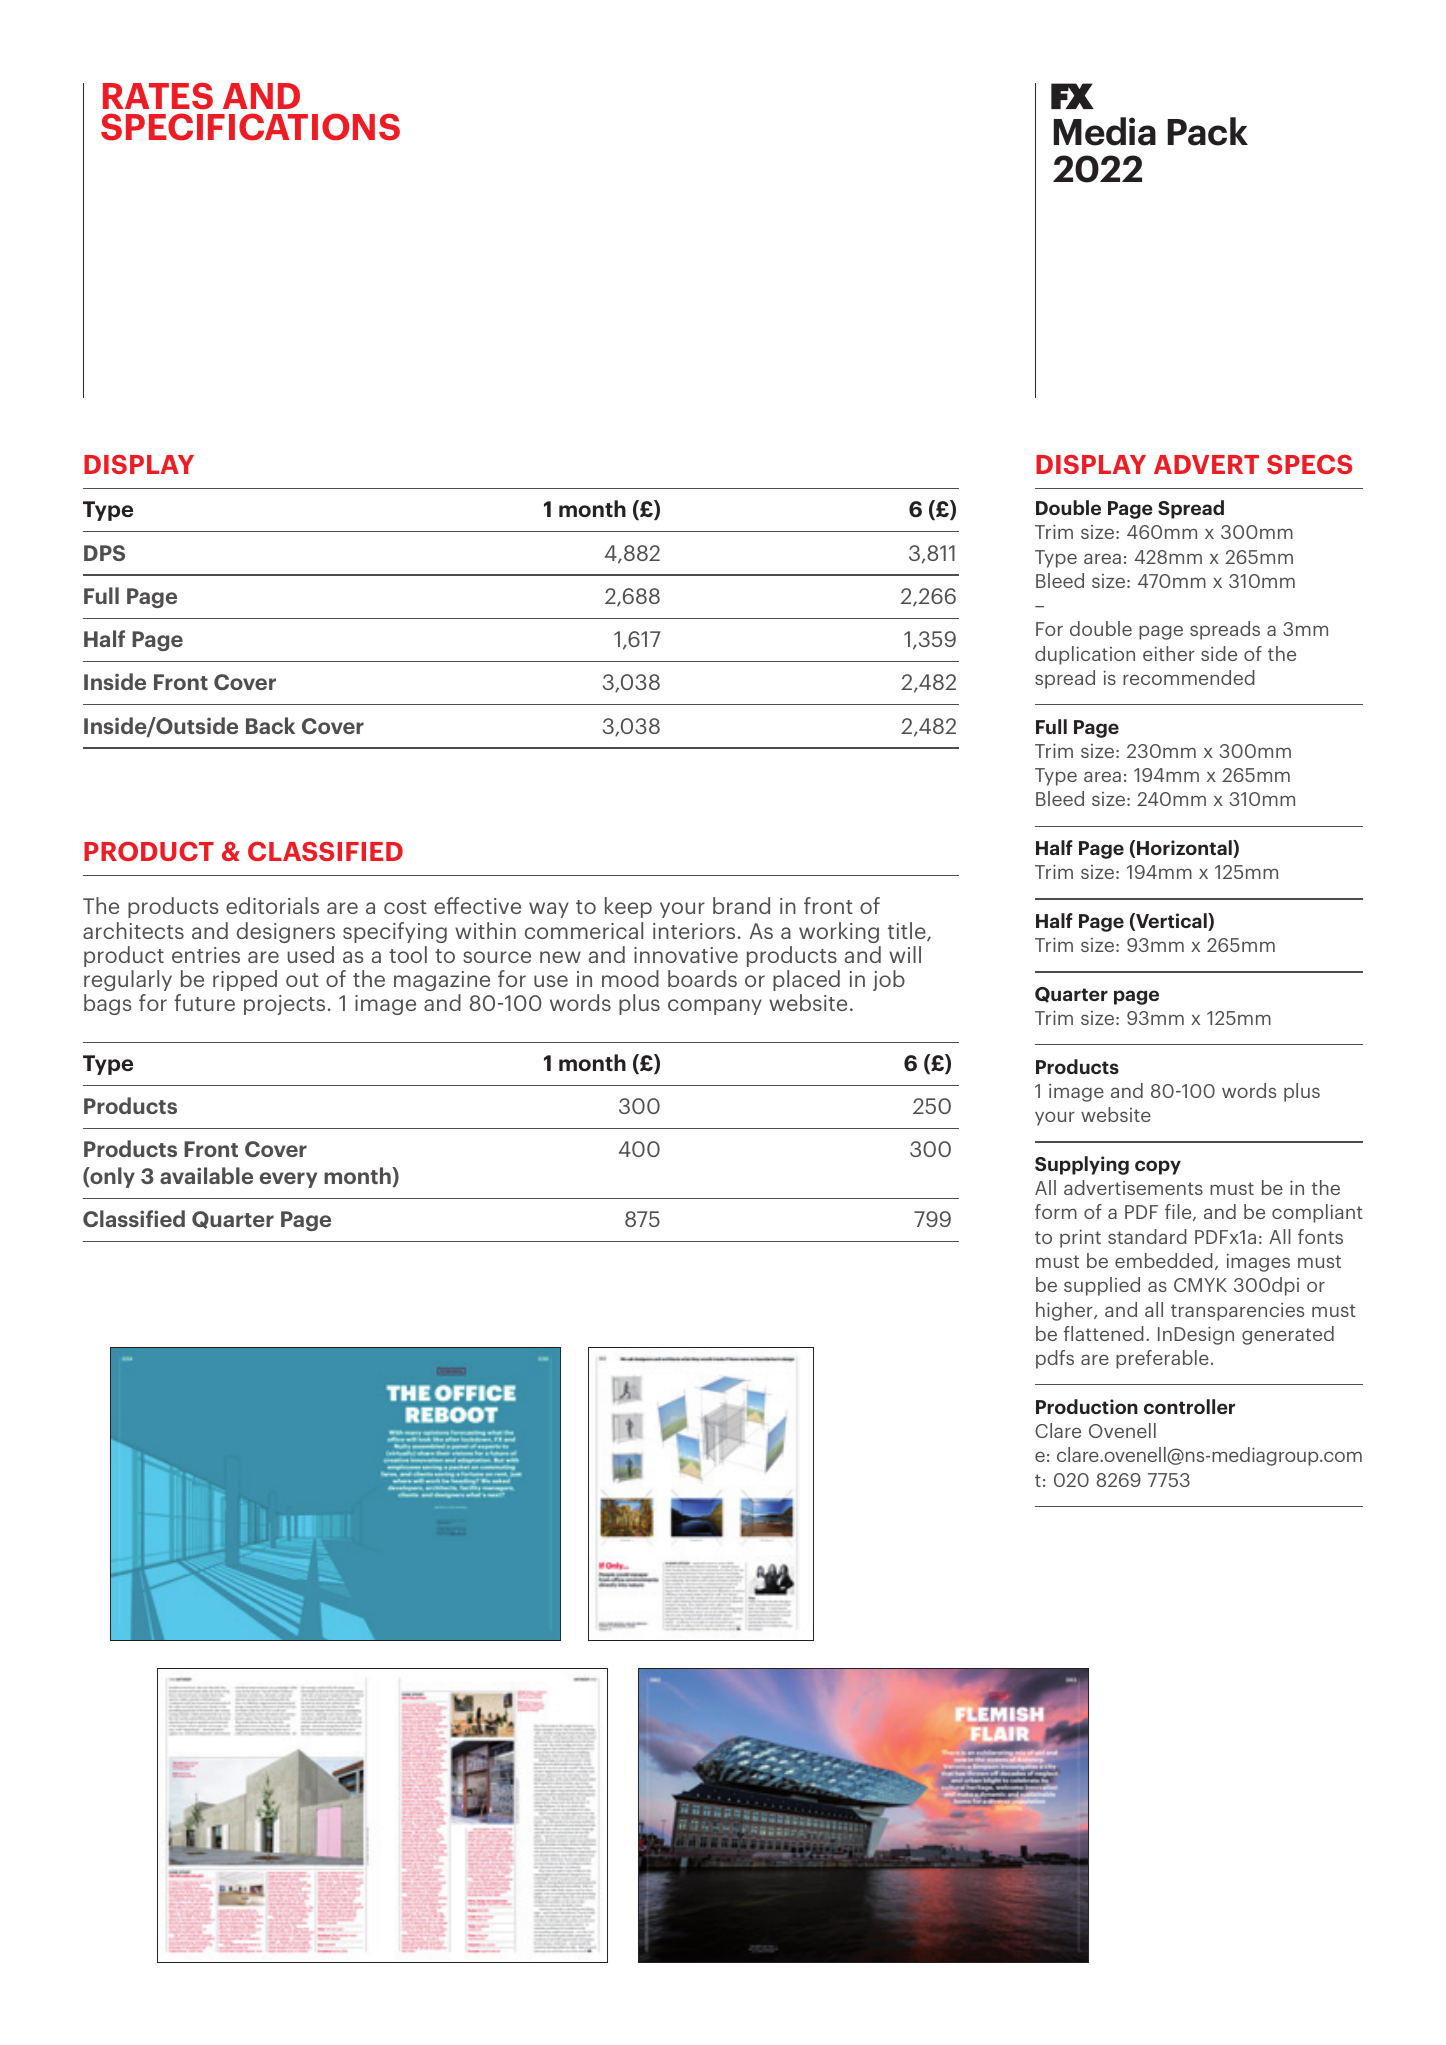 The height and width of the image is (2045, 1446). Describe the element at coordinates (1055, 1359) in the image. I see `pdfs` at that location.
